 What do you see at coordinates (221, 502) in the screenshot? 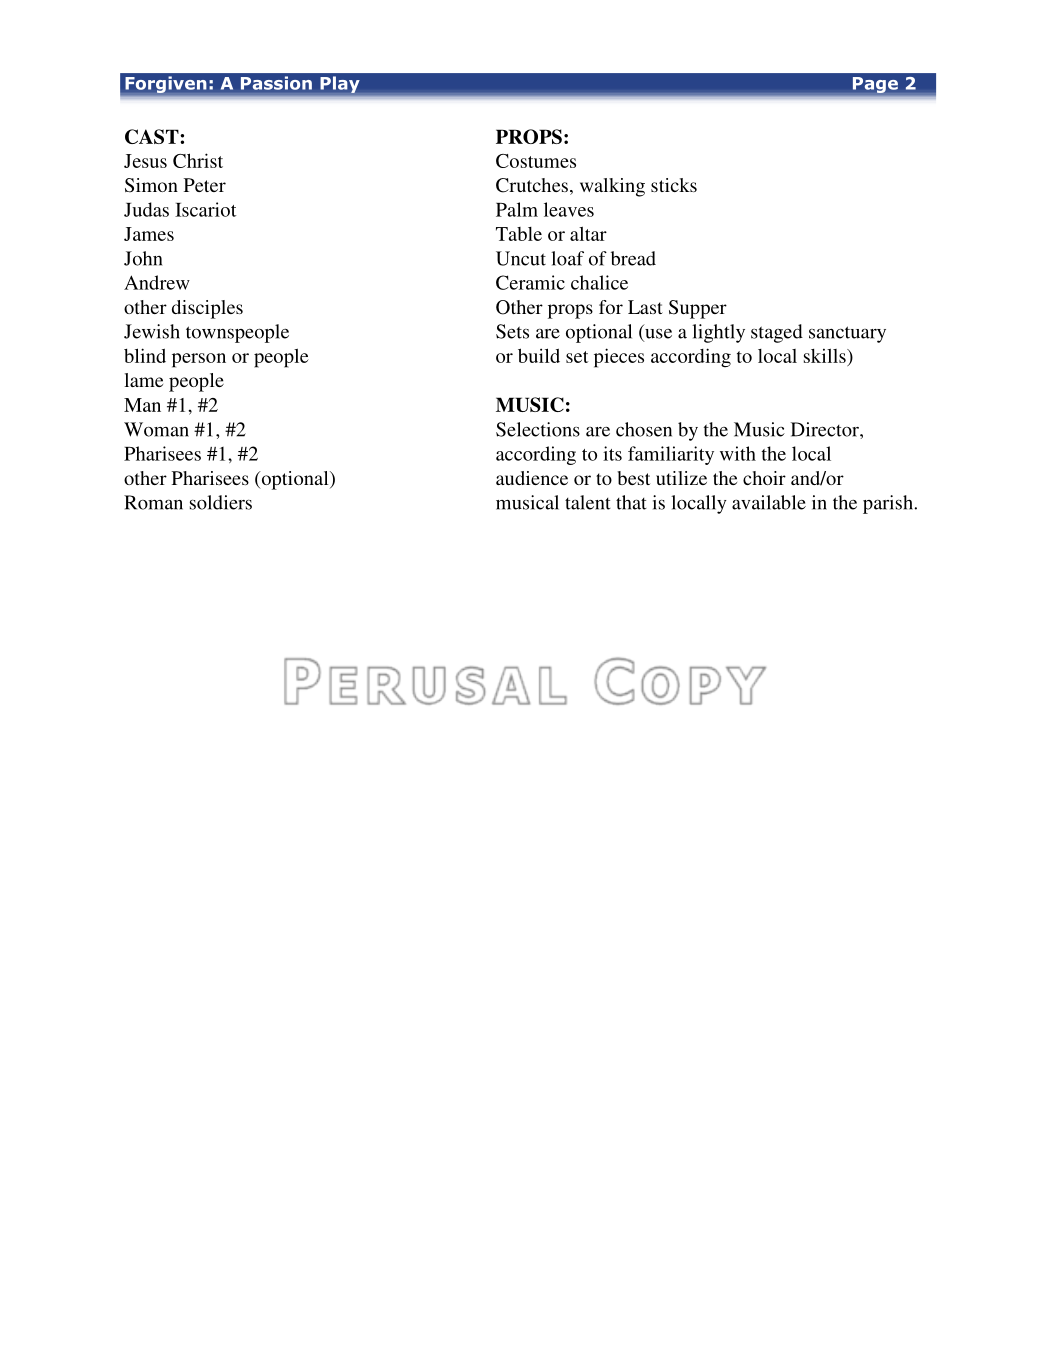
I see `soldiers` at bounding box center [221, 502].
